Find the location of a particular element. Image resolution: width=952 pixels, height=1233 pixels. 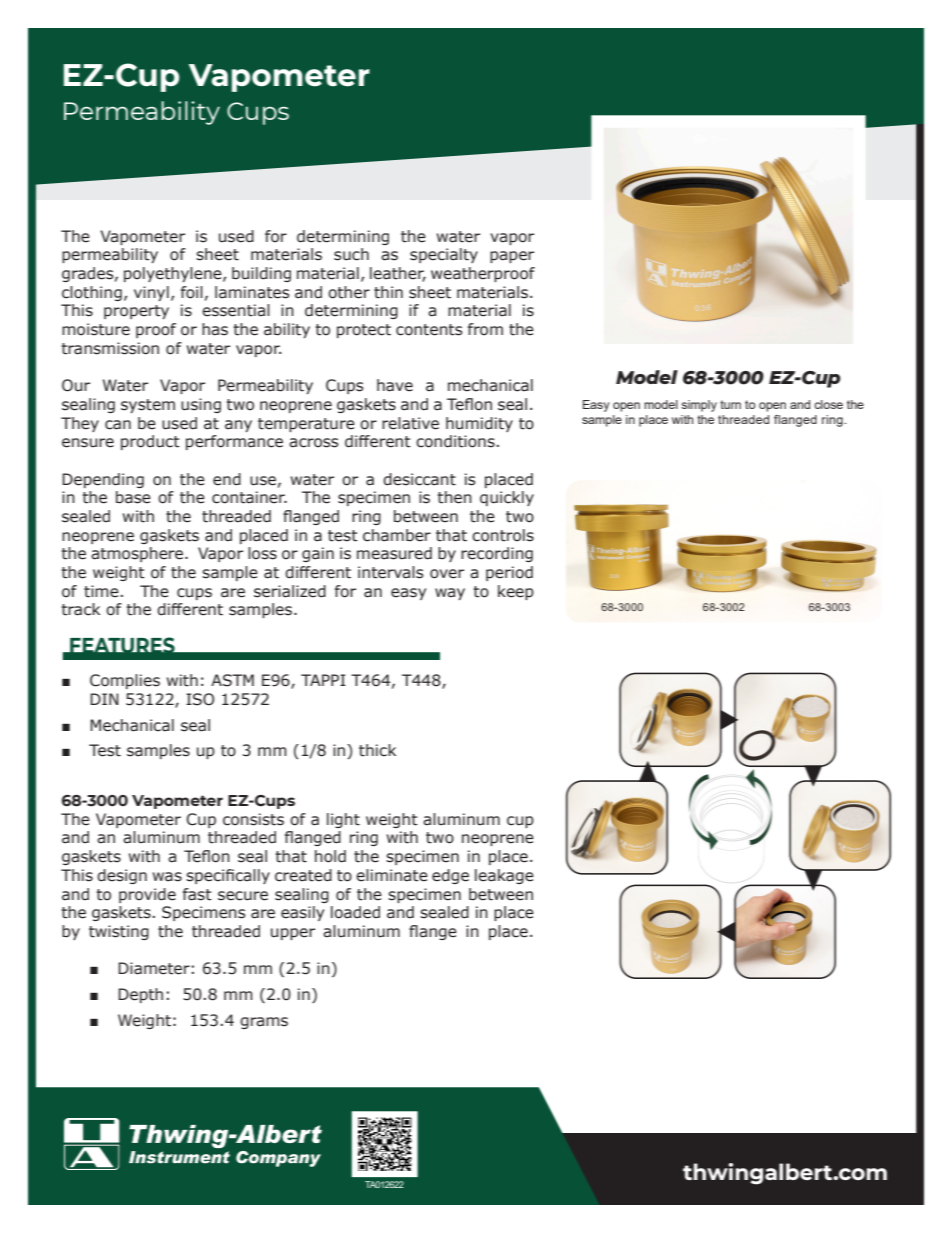

base is located at coordinates (133, 497).
